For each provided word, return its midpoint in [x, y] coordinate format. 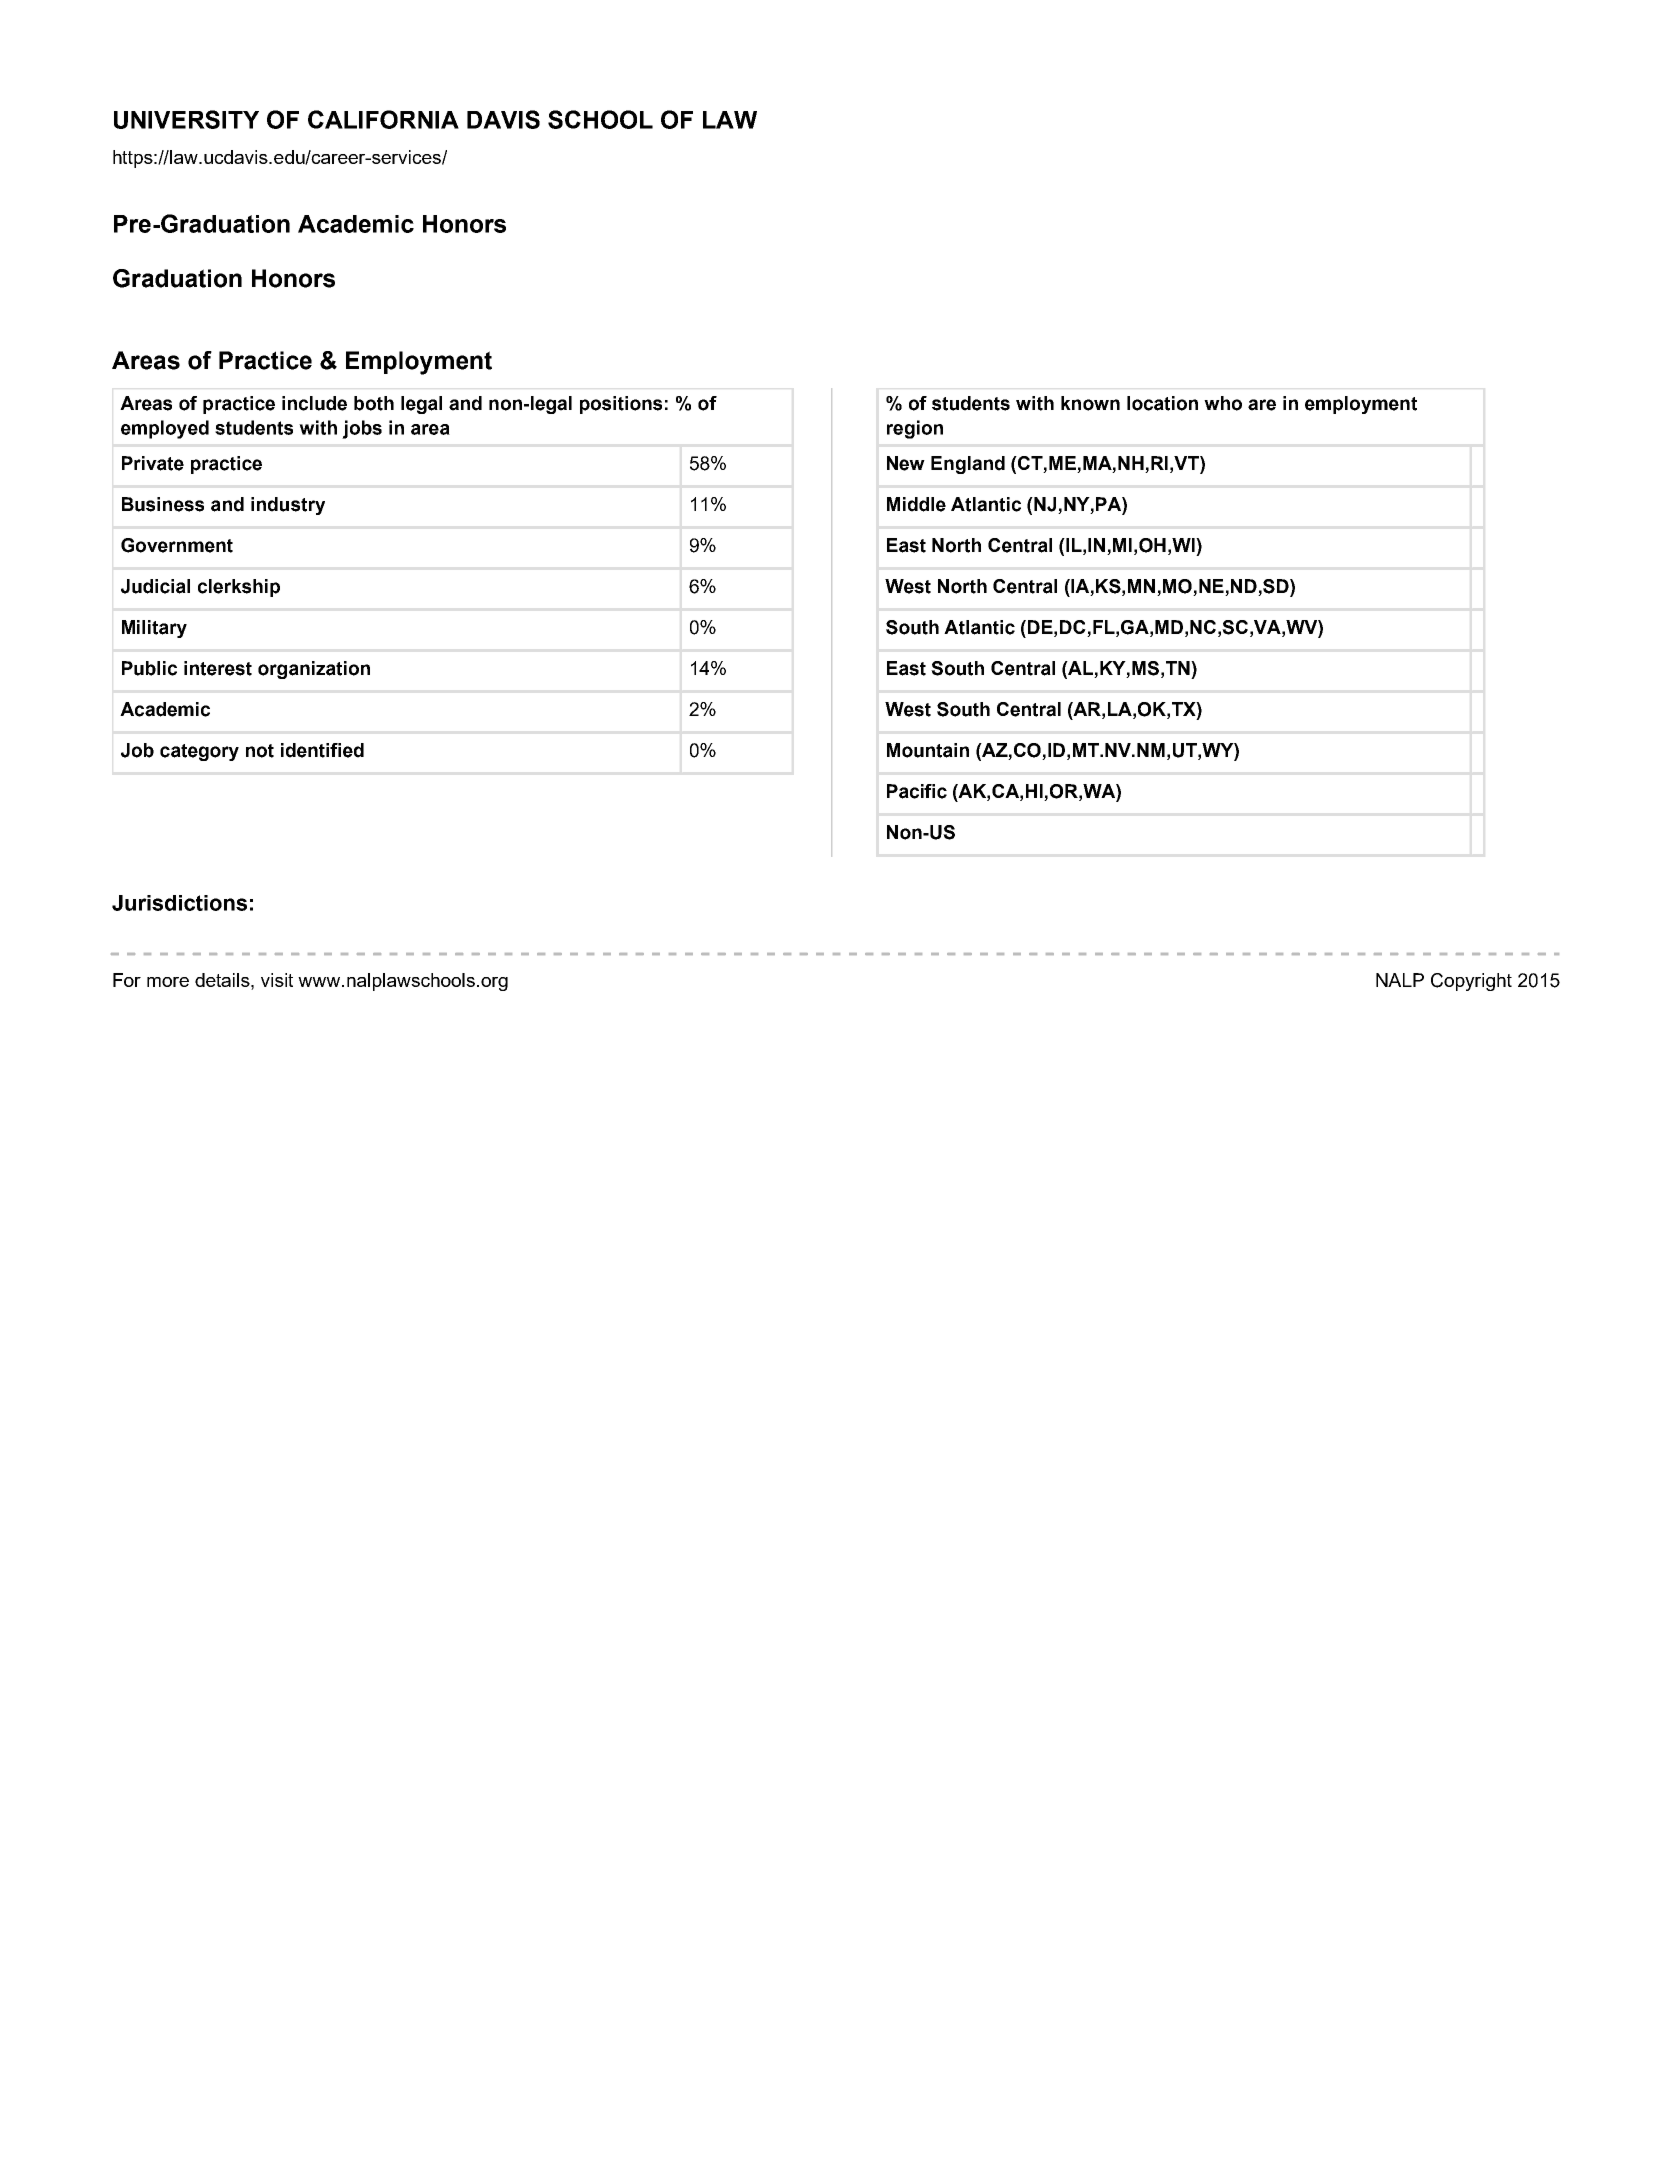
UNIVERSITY [186, 119]
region [915, 429]
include [314, 403]
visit [277, 980]
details [223, 981]
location [1162, 403]
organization [314, 670]
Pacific [917, 791]
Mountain [928, 750]
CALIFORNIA [383, 119]
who [1223, 403]
